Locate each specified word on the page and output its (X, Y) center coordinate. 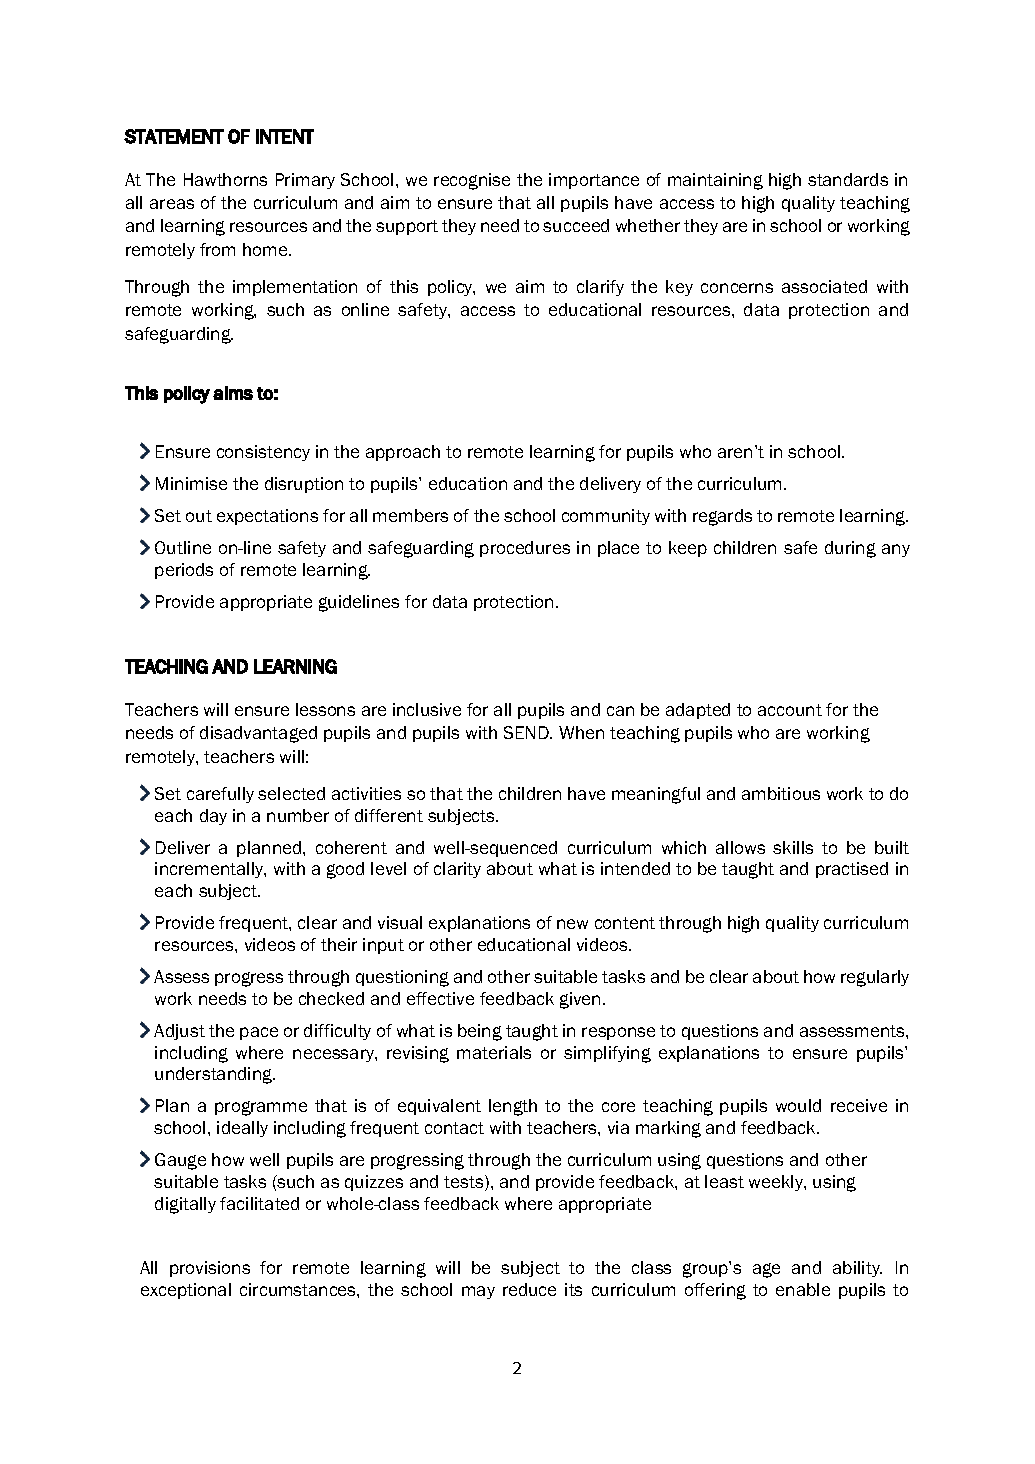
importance (594, 181)
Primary (305, 181)
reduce (529, 1289)
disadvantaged (258, 734)
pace (259, 1033)
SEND (527, 732)
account (790, 710)
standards (848, 179)
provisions (210, 1269)
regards (722, 517)
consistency (263, 453)
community (606, 517)
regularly (875, 978)
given (580, 1000)
